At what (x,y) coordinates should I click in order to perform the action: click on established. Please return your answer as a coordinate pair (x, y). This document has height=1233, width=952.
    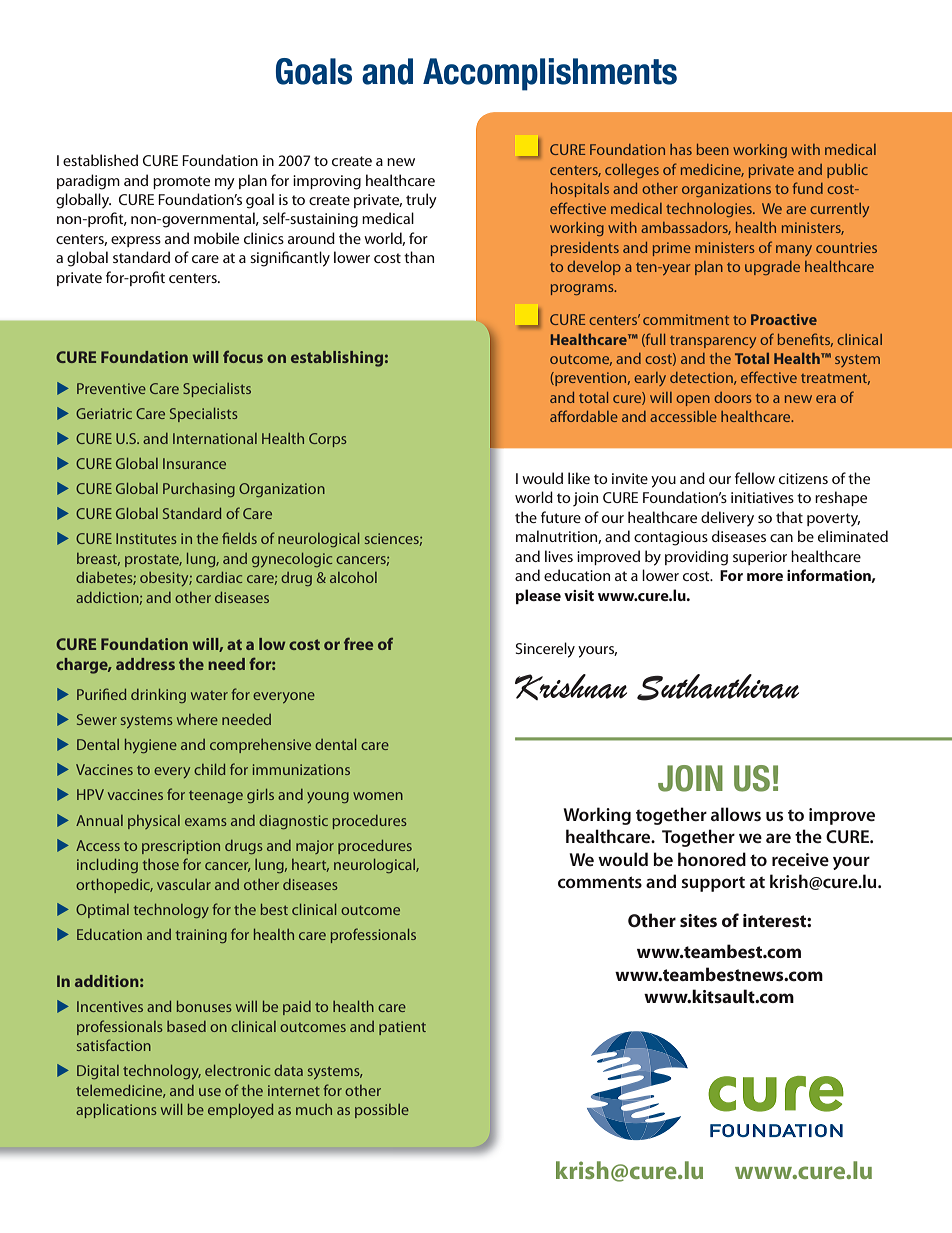
    Looking at the image, I should click on (100, 160).
